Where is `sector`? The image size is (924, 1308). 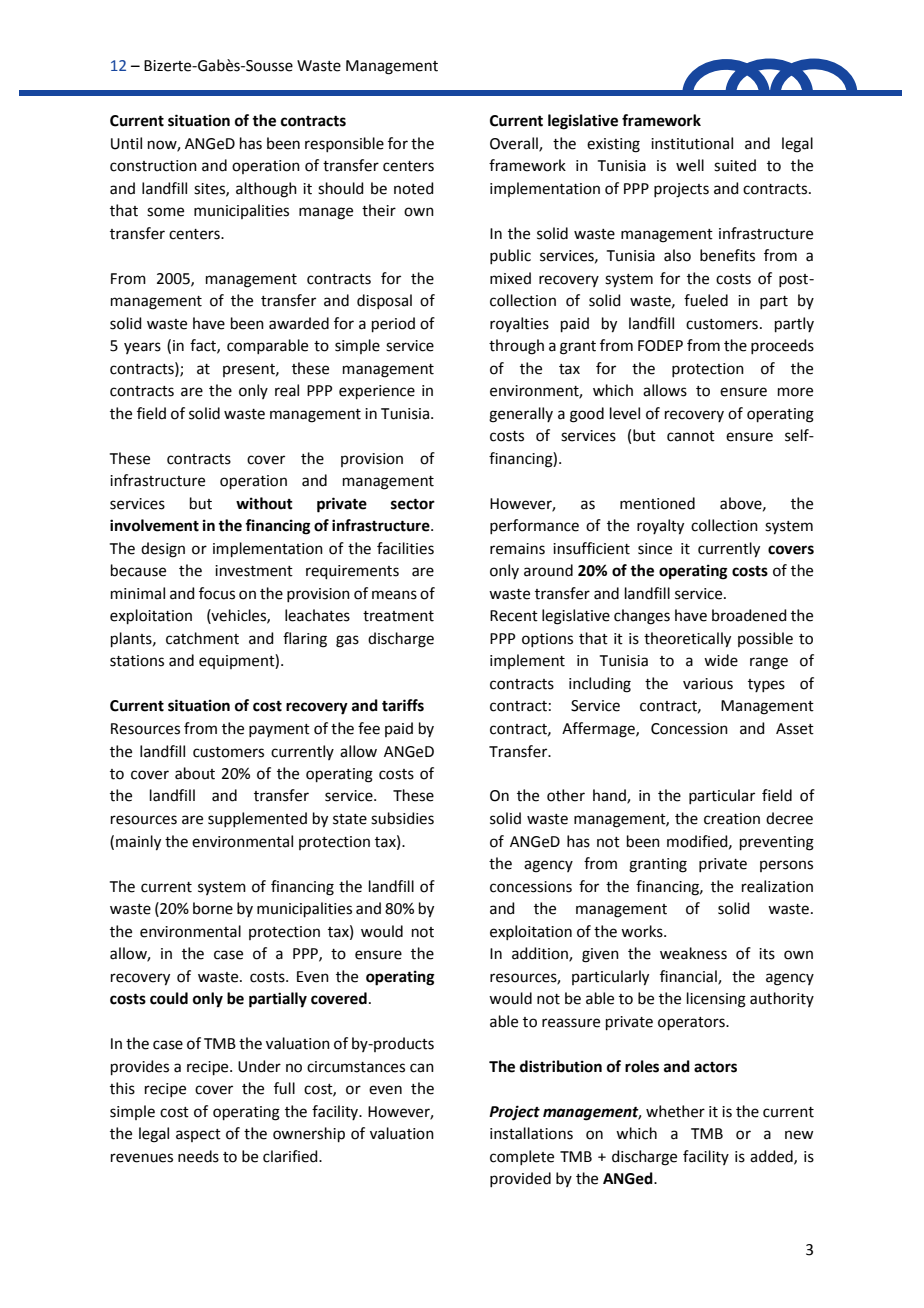 sector is located at coordinates (413, 504).
